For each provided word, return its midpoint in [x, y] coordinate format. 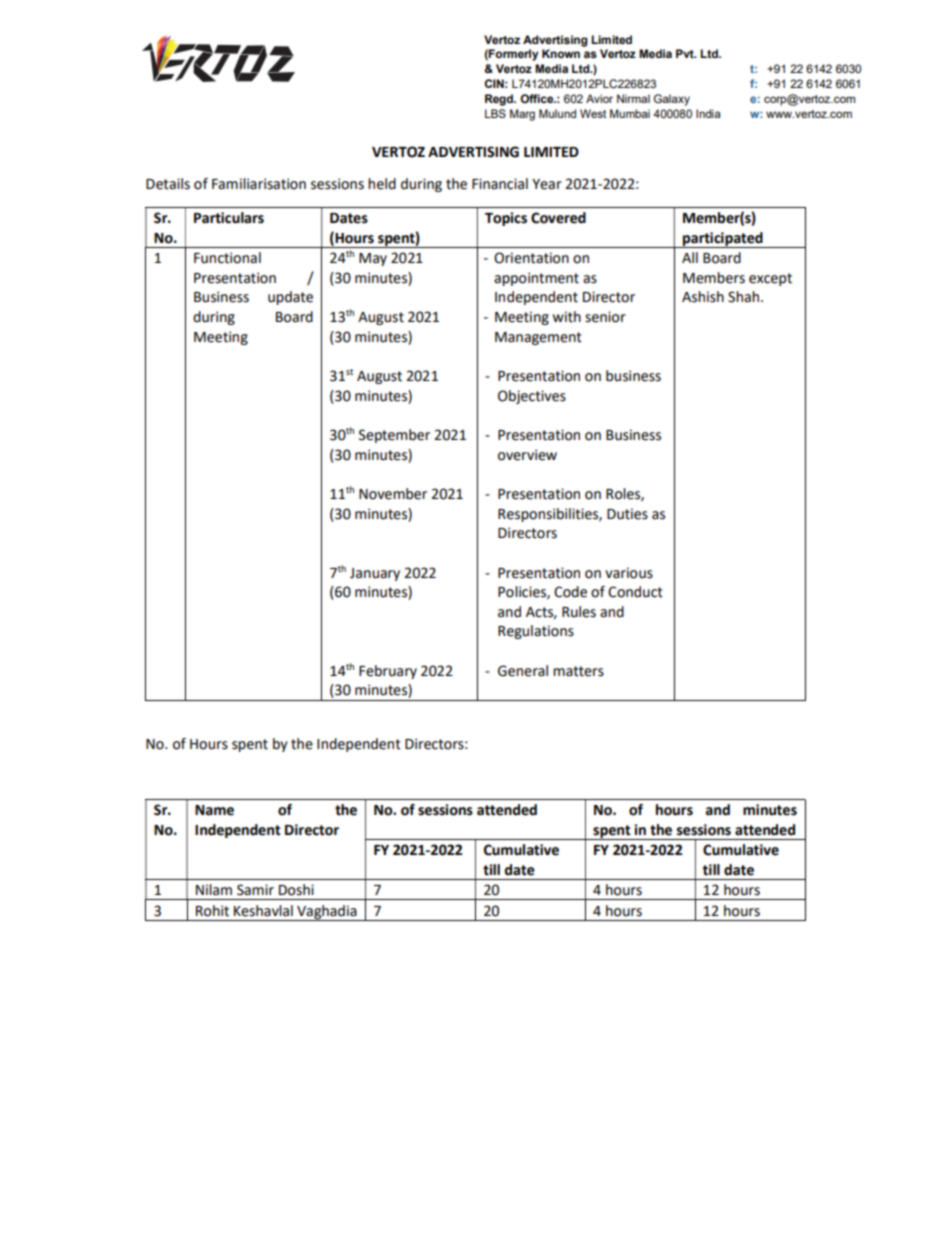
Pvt [686, 53]
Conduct [635, 592]
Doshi [296, 890]
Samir [255, 890]
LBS [495, 113]
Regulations [536, 632]
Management [538, 338]
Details [168, 184]
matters [578, 671]
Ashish [703, 297]
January [375, 574]
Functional [227, 258]
